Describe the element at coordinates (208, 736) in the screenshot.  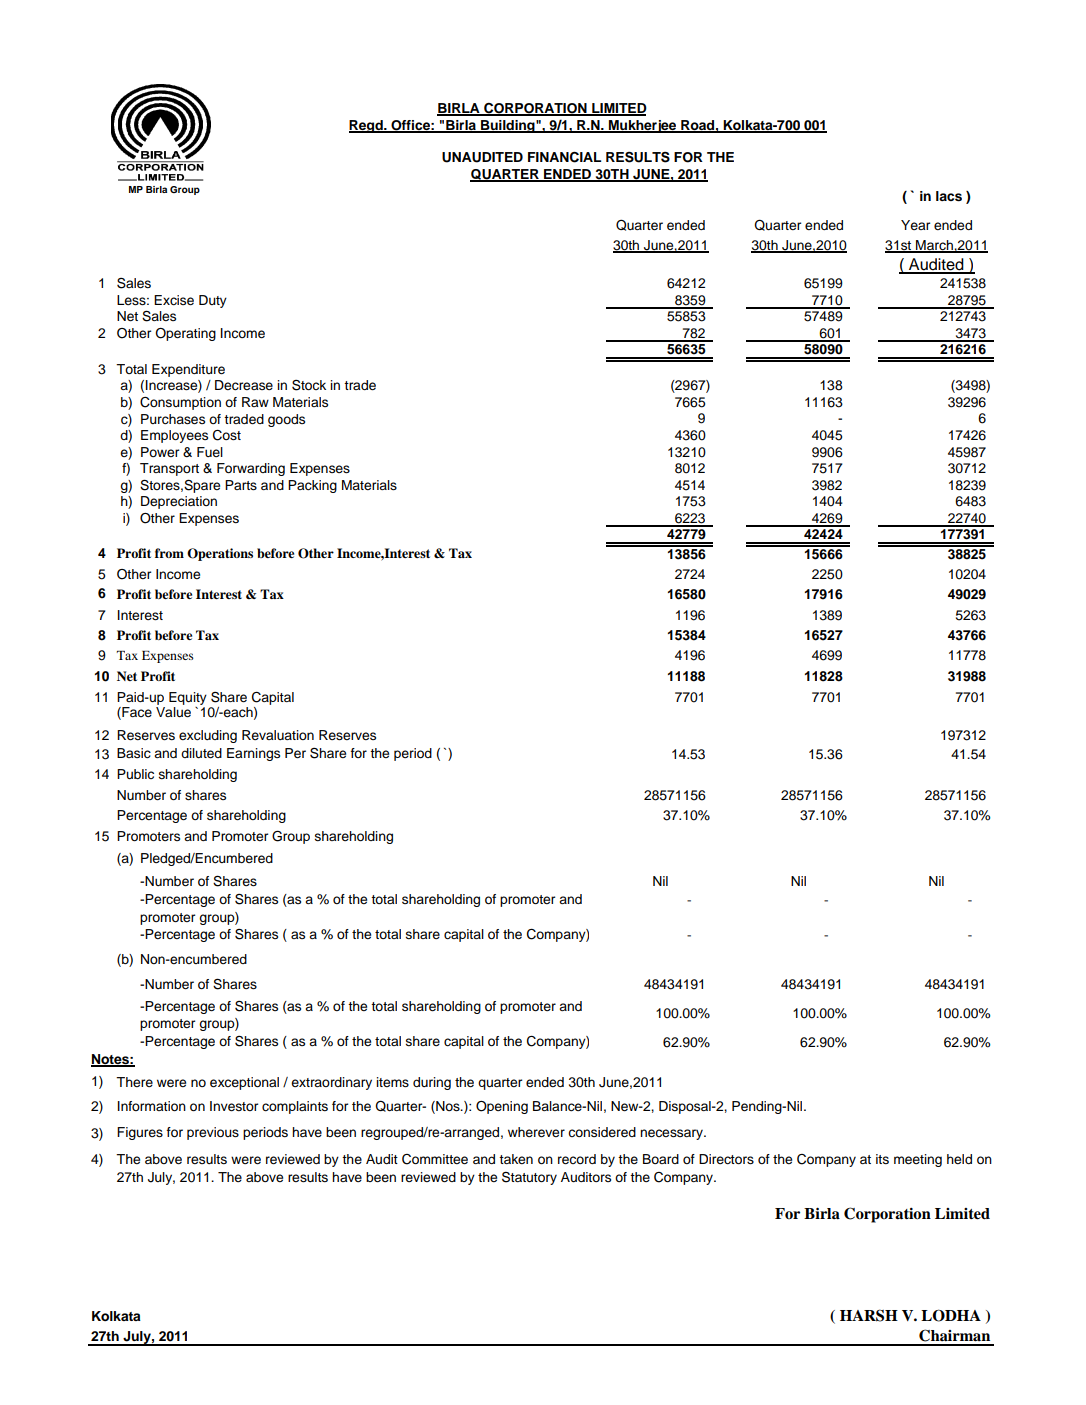
I see `excluding` at that location.
